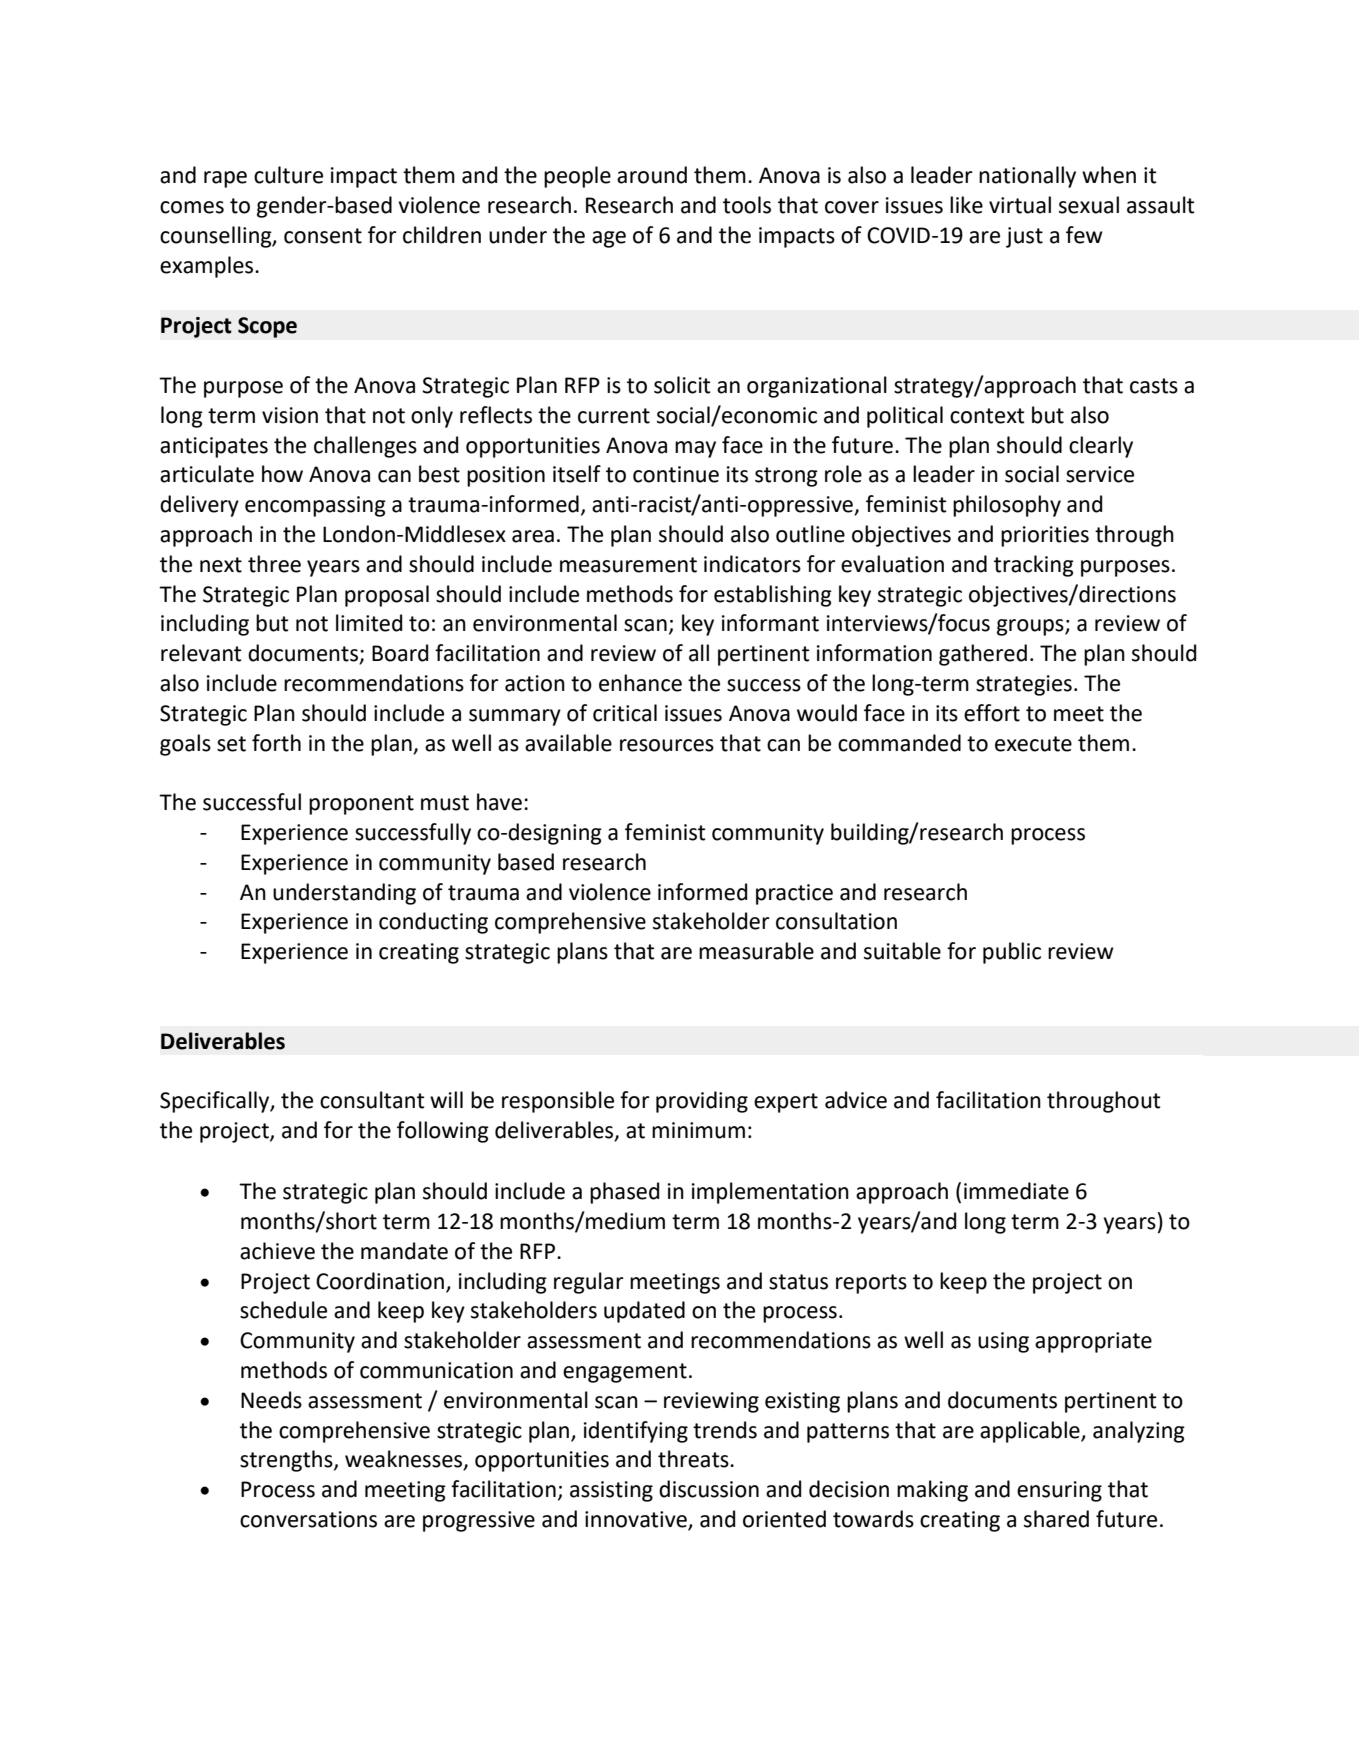  I want to click on immediate, so click(1016, 1191).
